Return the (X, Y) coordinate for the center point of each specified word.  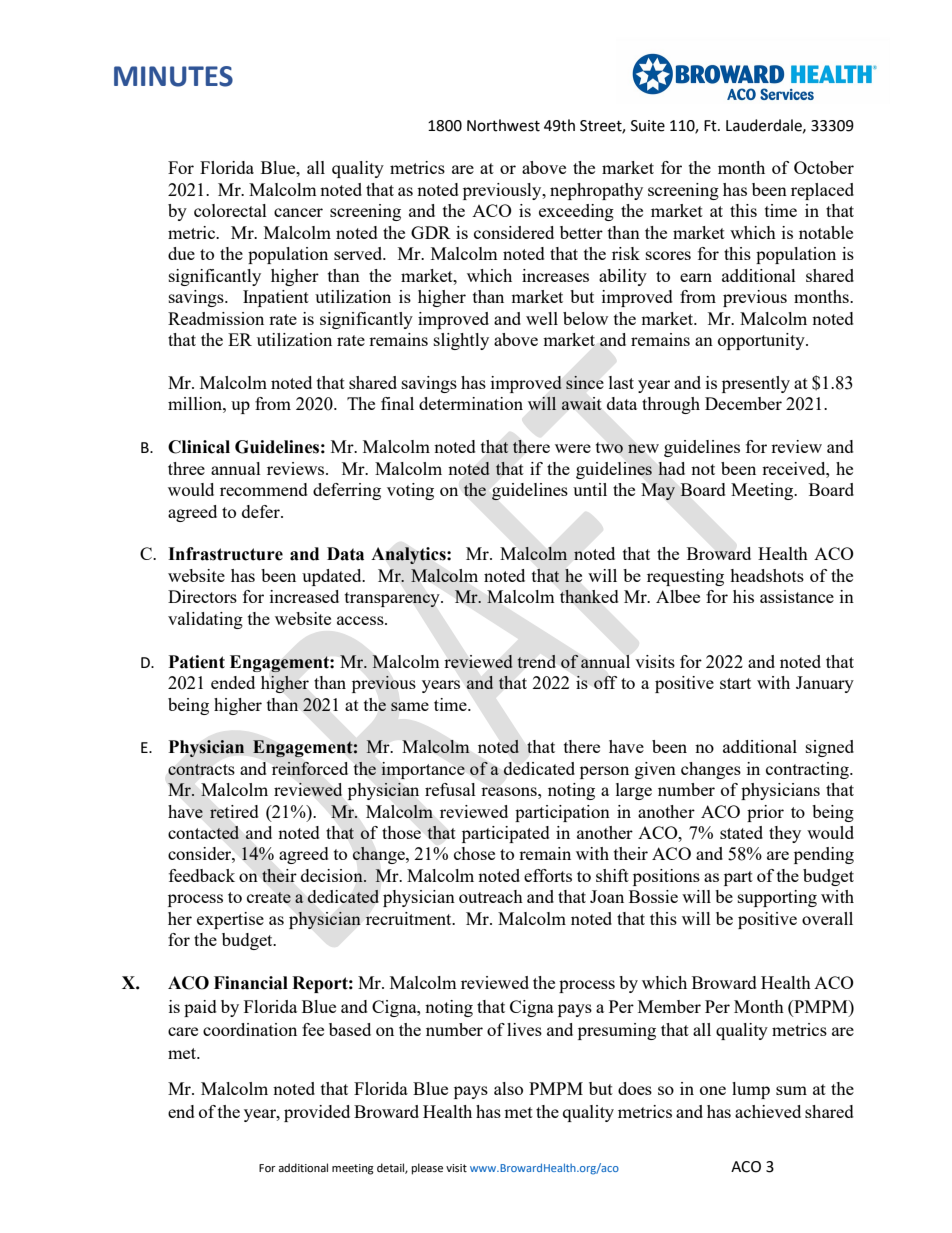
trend (536, 661)
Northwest (503, 125)
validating (205, 620)
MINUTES (173, 76)
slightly (461, 341)
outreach (491, 896)
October (824, 167)
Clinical (199, 447)
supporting (777, 898)
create (269, 897)
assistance (797, 596)
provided (317, 1113)
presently (756, 384)
